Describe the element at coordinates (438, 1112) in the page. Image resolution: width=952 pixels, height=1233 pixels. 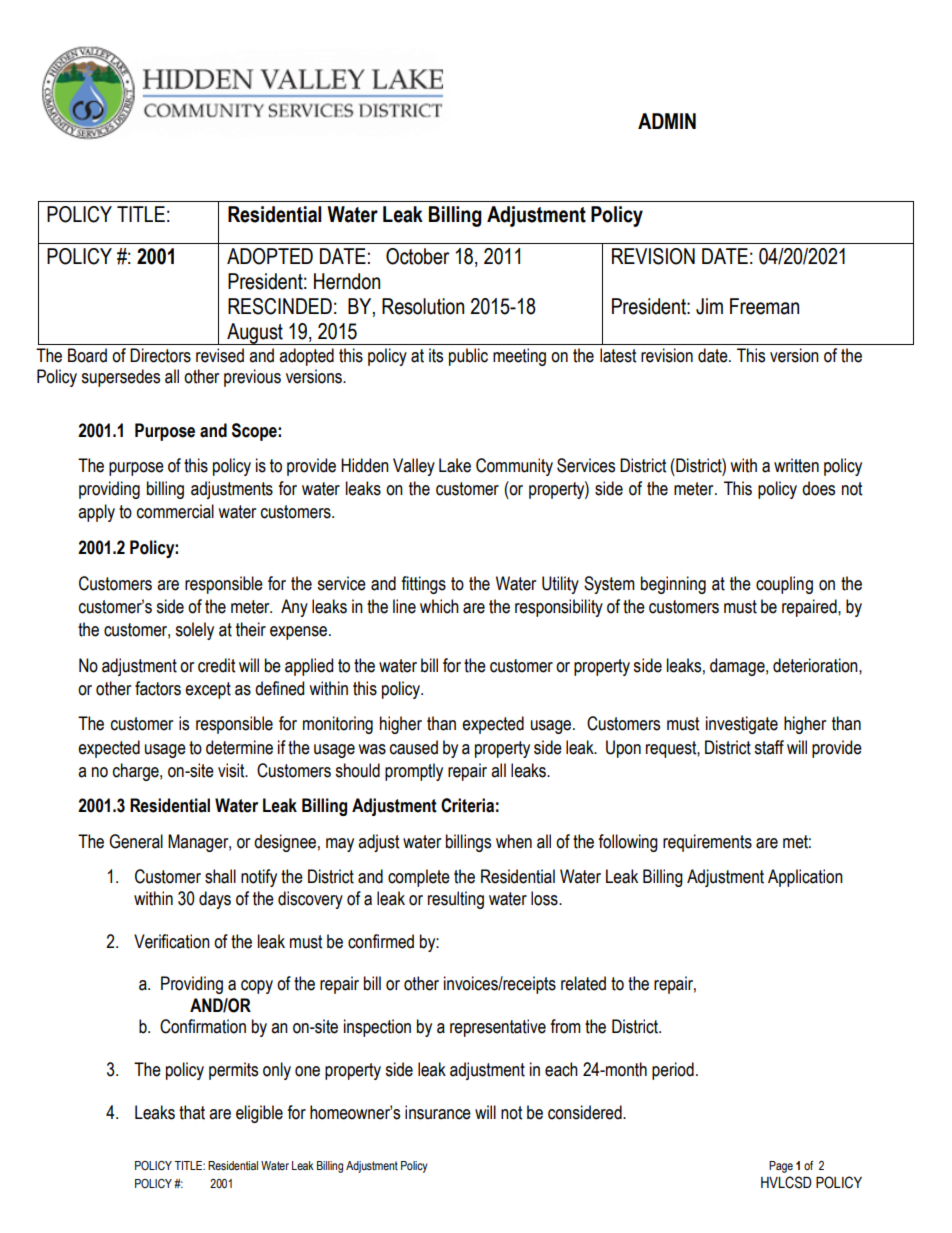
I see `insurance` at that location.
